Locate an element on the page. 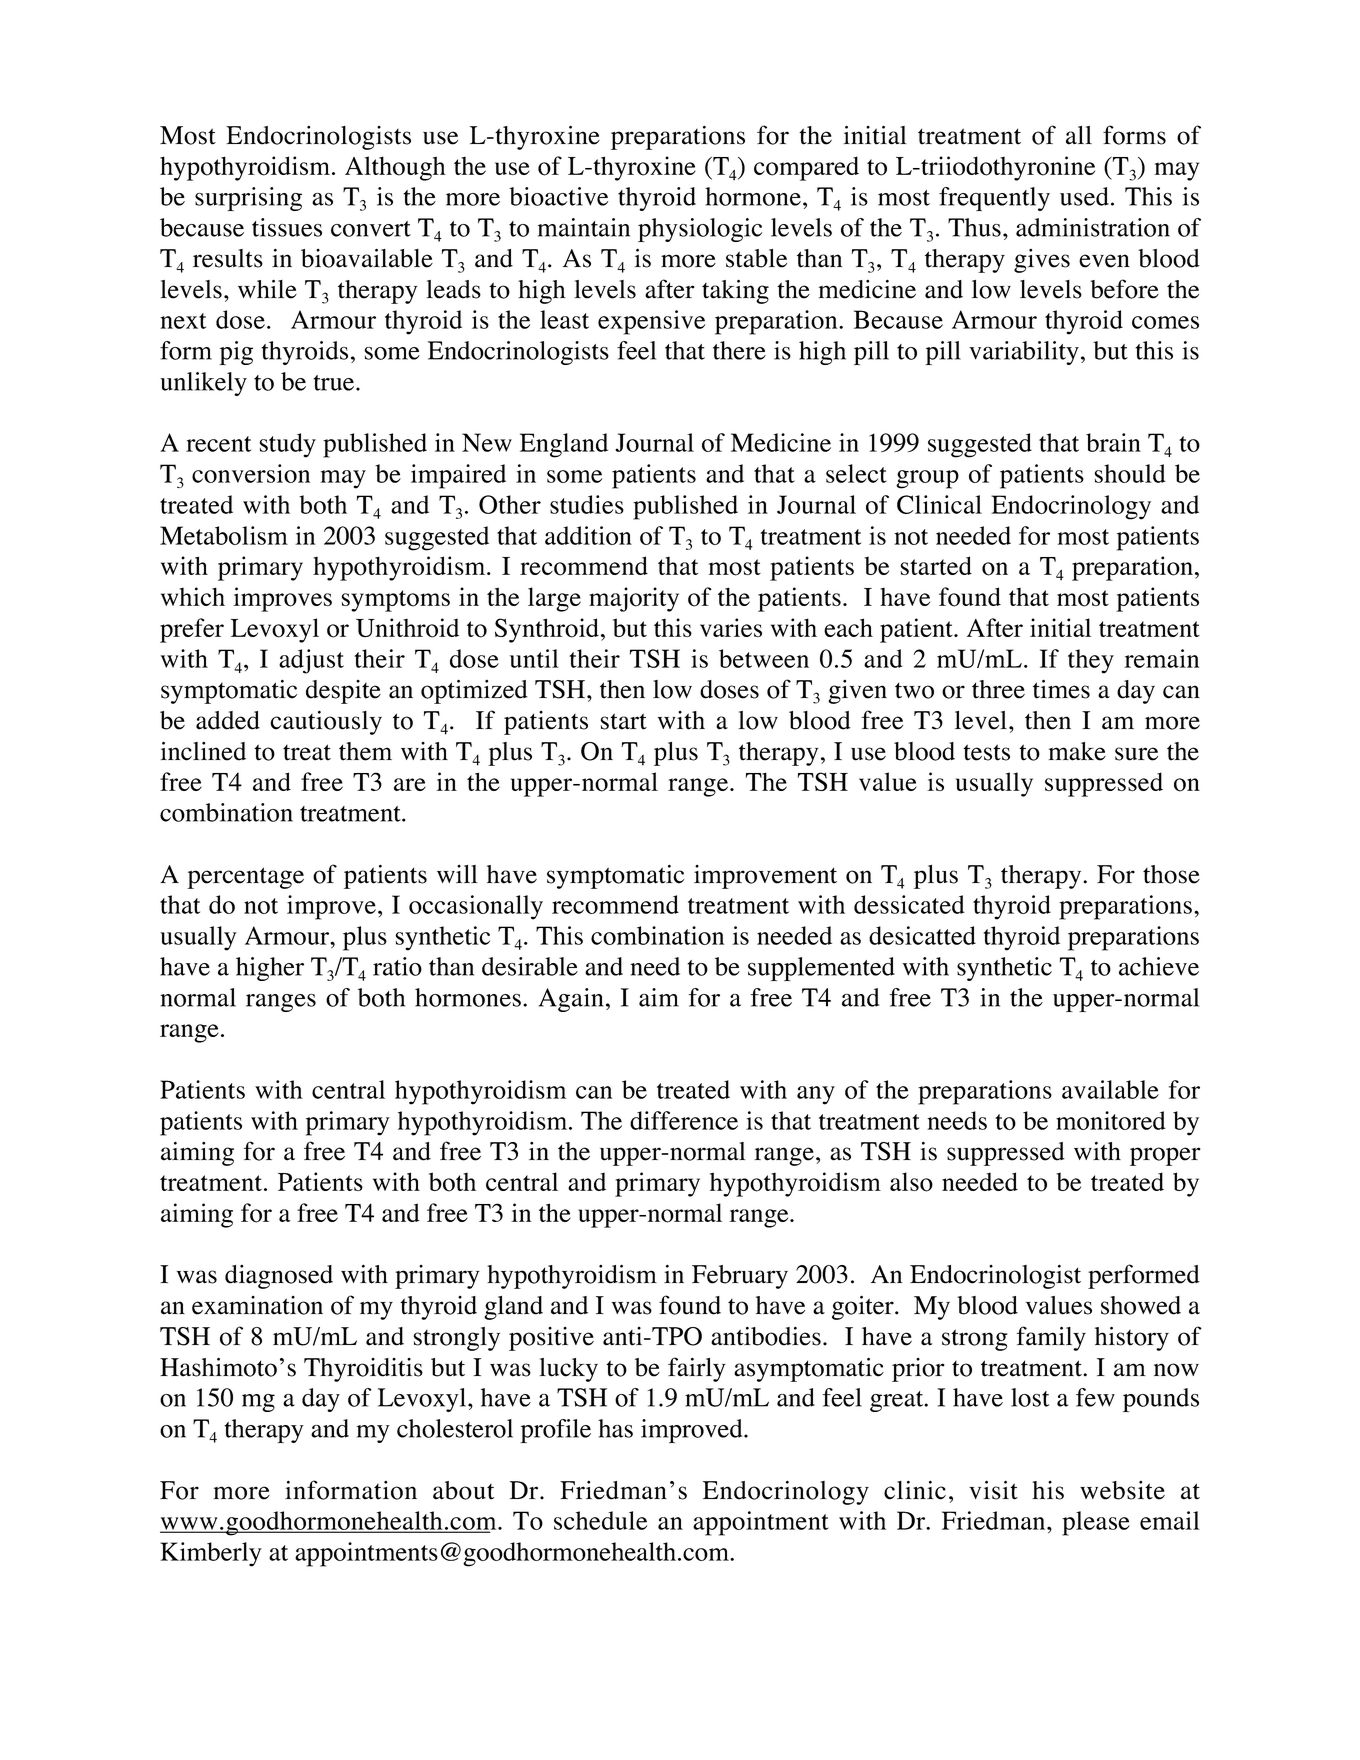 The height and width of the document is (1760, 1360). should is located at coordinates (1130, 473).
